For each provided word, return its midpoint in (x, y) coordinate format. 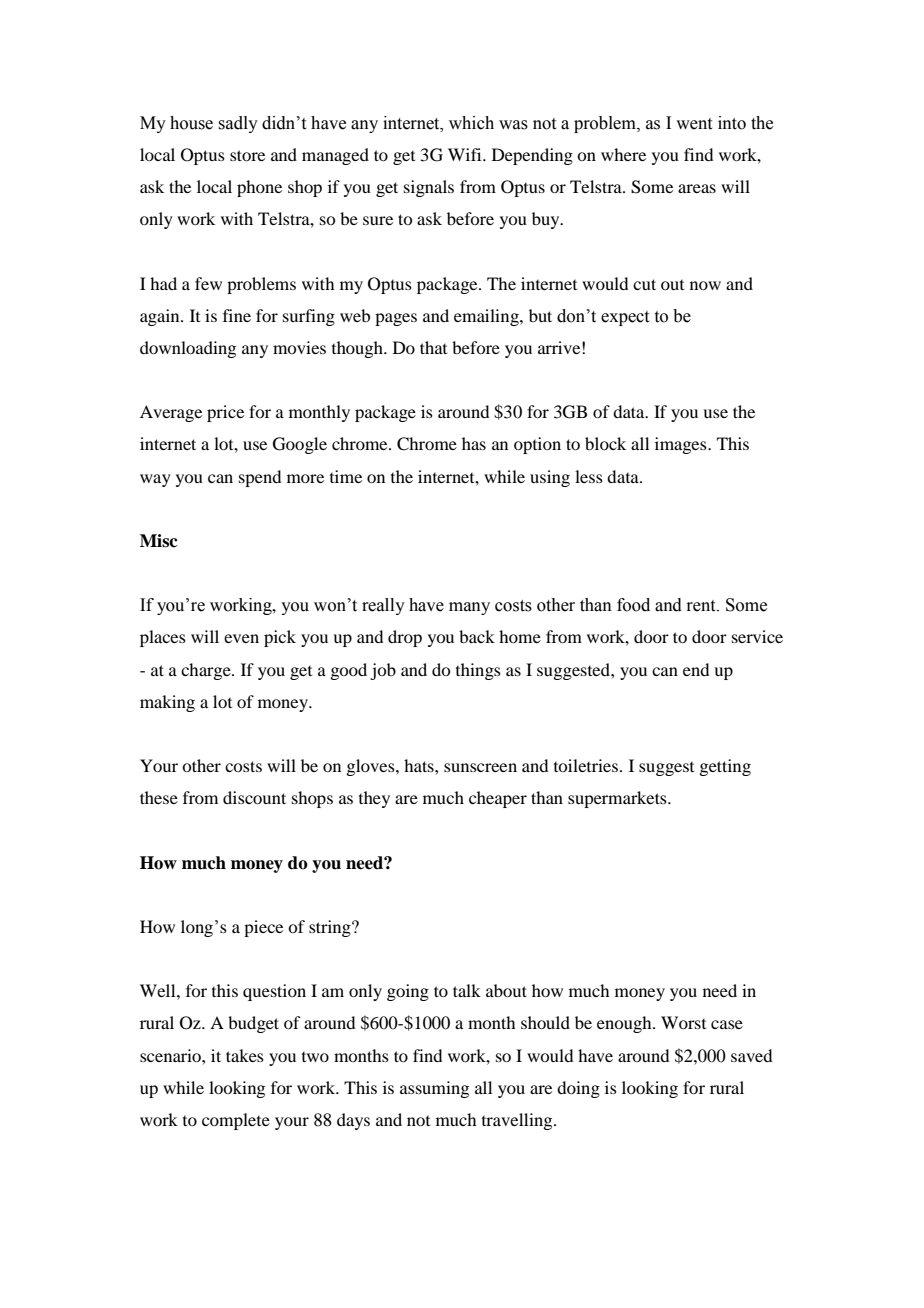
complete (236, 1121)
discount (254, 797)
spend (260, 478)
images (682, 445)
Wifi (466, 154)
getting (725, 767)
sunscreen (480, 767)
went (694, 124)
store (247, 155)
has (474, 443)
